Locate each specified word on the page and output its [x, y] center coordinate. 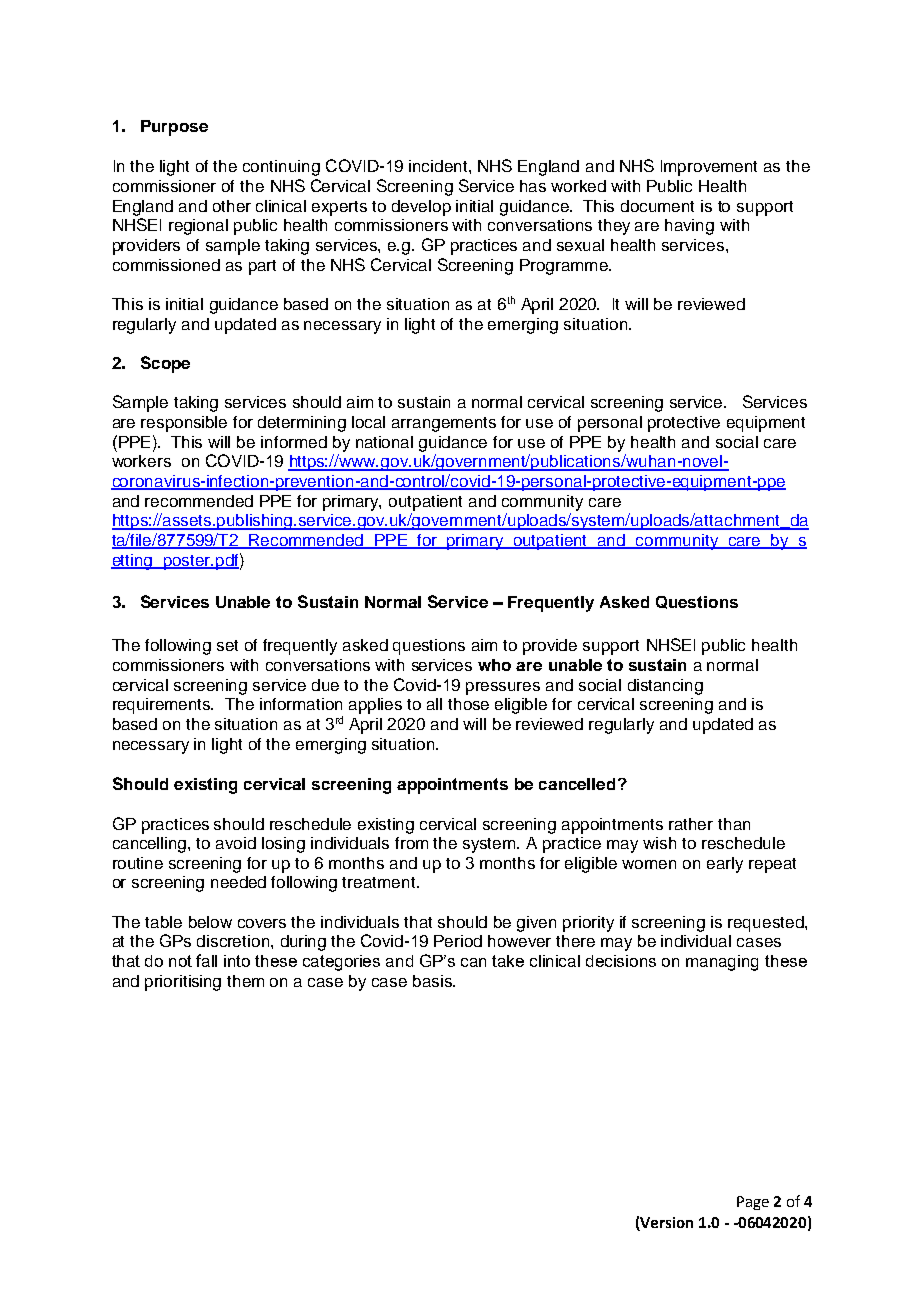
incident [439, 166]
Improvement [709, 168]
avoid [236, 843]
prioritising [183, 983]
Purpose [174, 128]
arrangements [444, 424]
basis [433, 981]
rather [691, 824]
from [411, 843]
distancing [665, 687]
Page [753, 1203]
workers [141, 461]
